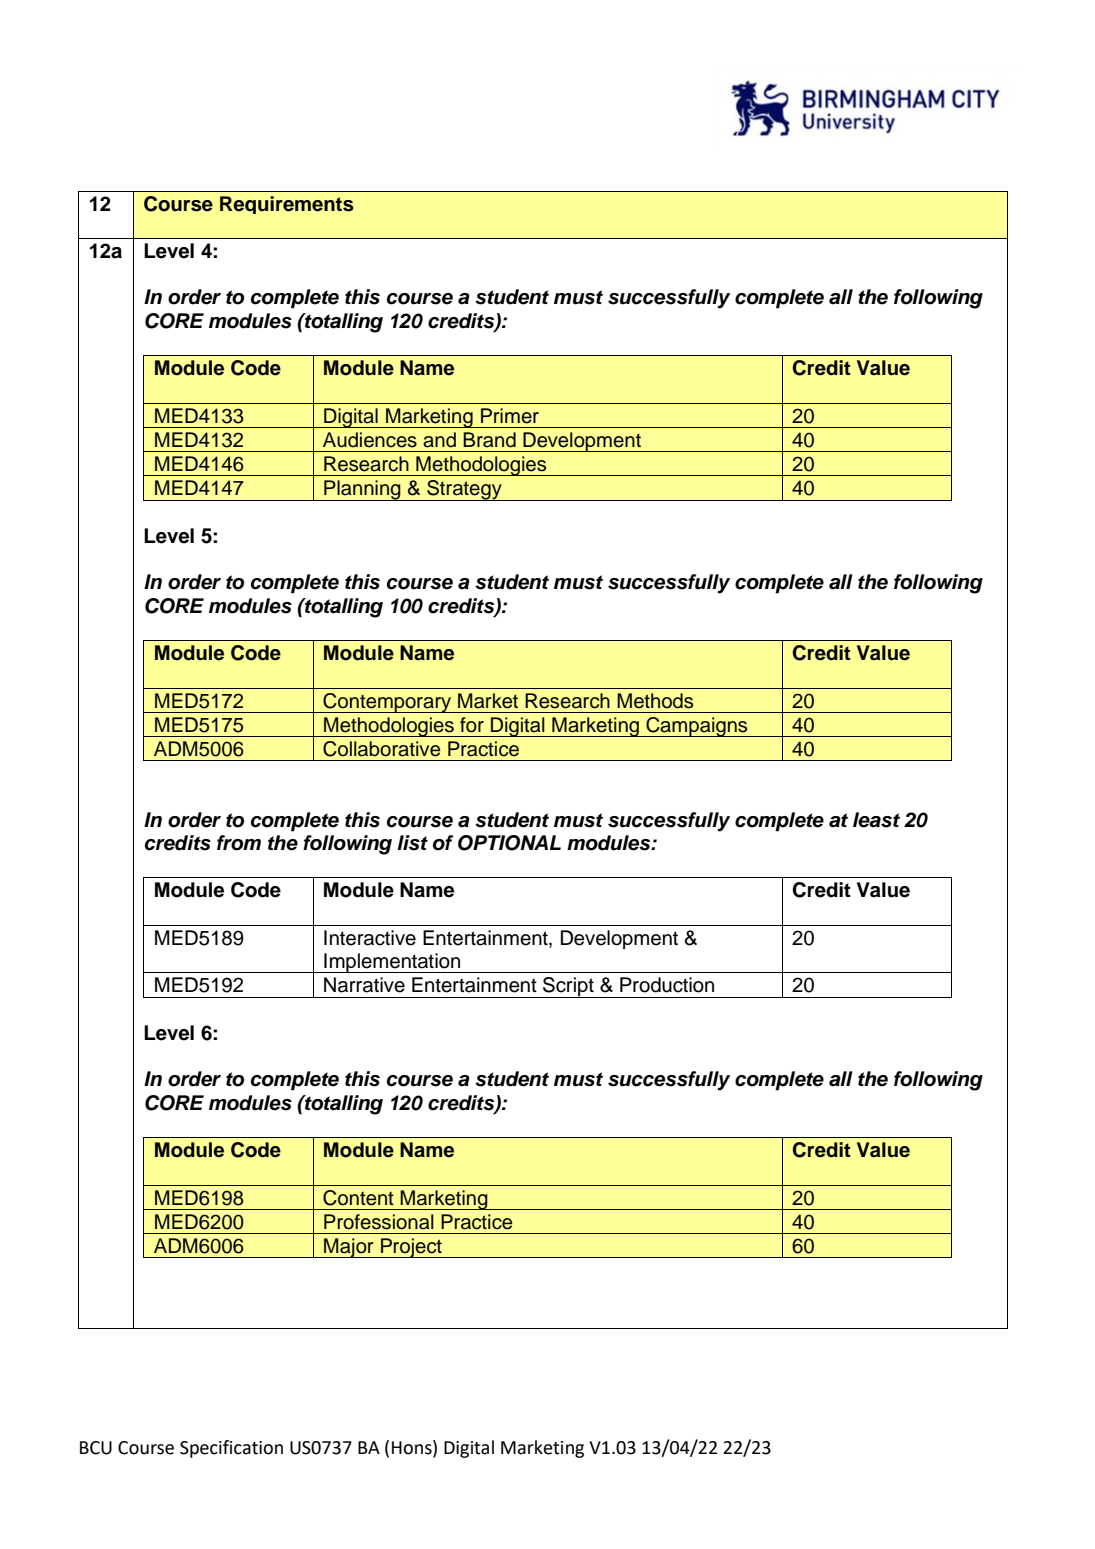 This page has width=1095, height=1549. Describe the element at coordinates (697, 727) in the page. I see `Campaigns` at that location.
